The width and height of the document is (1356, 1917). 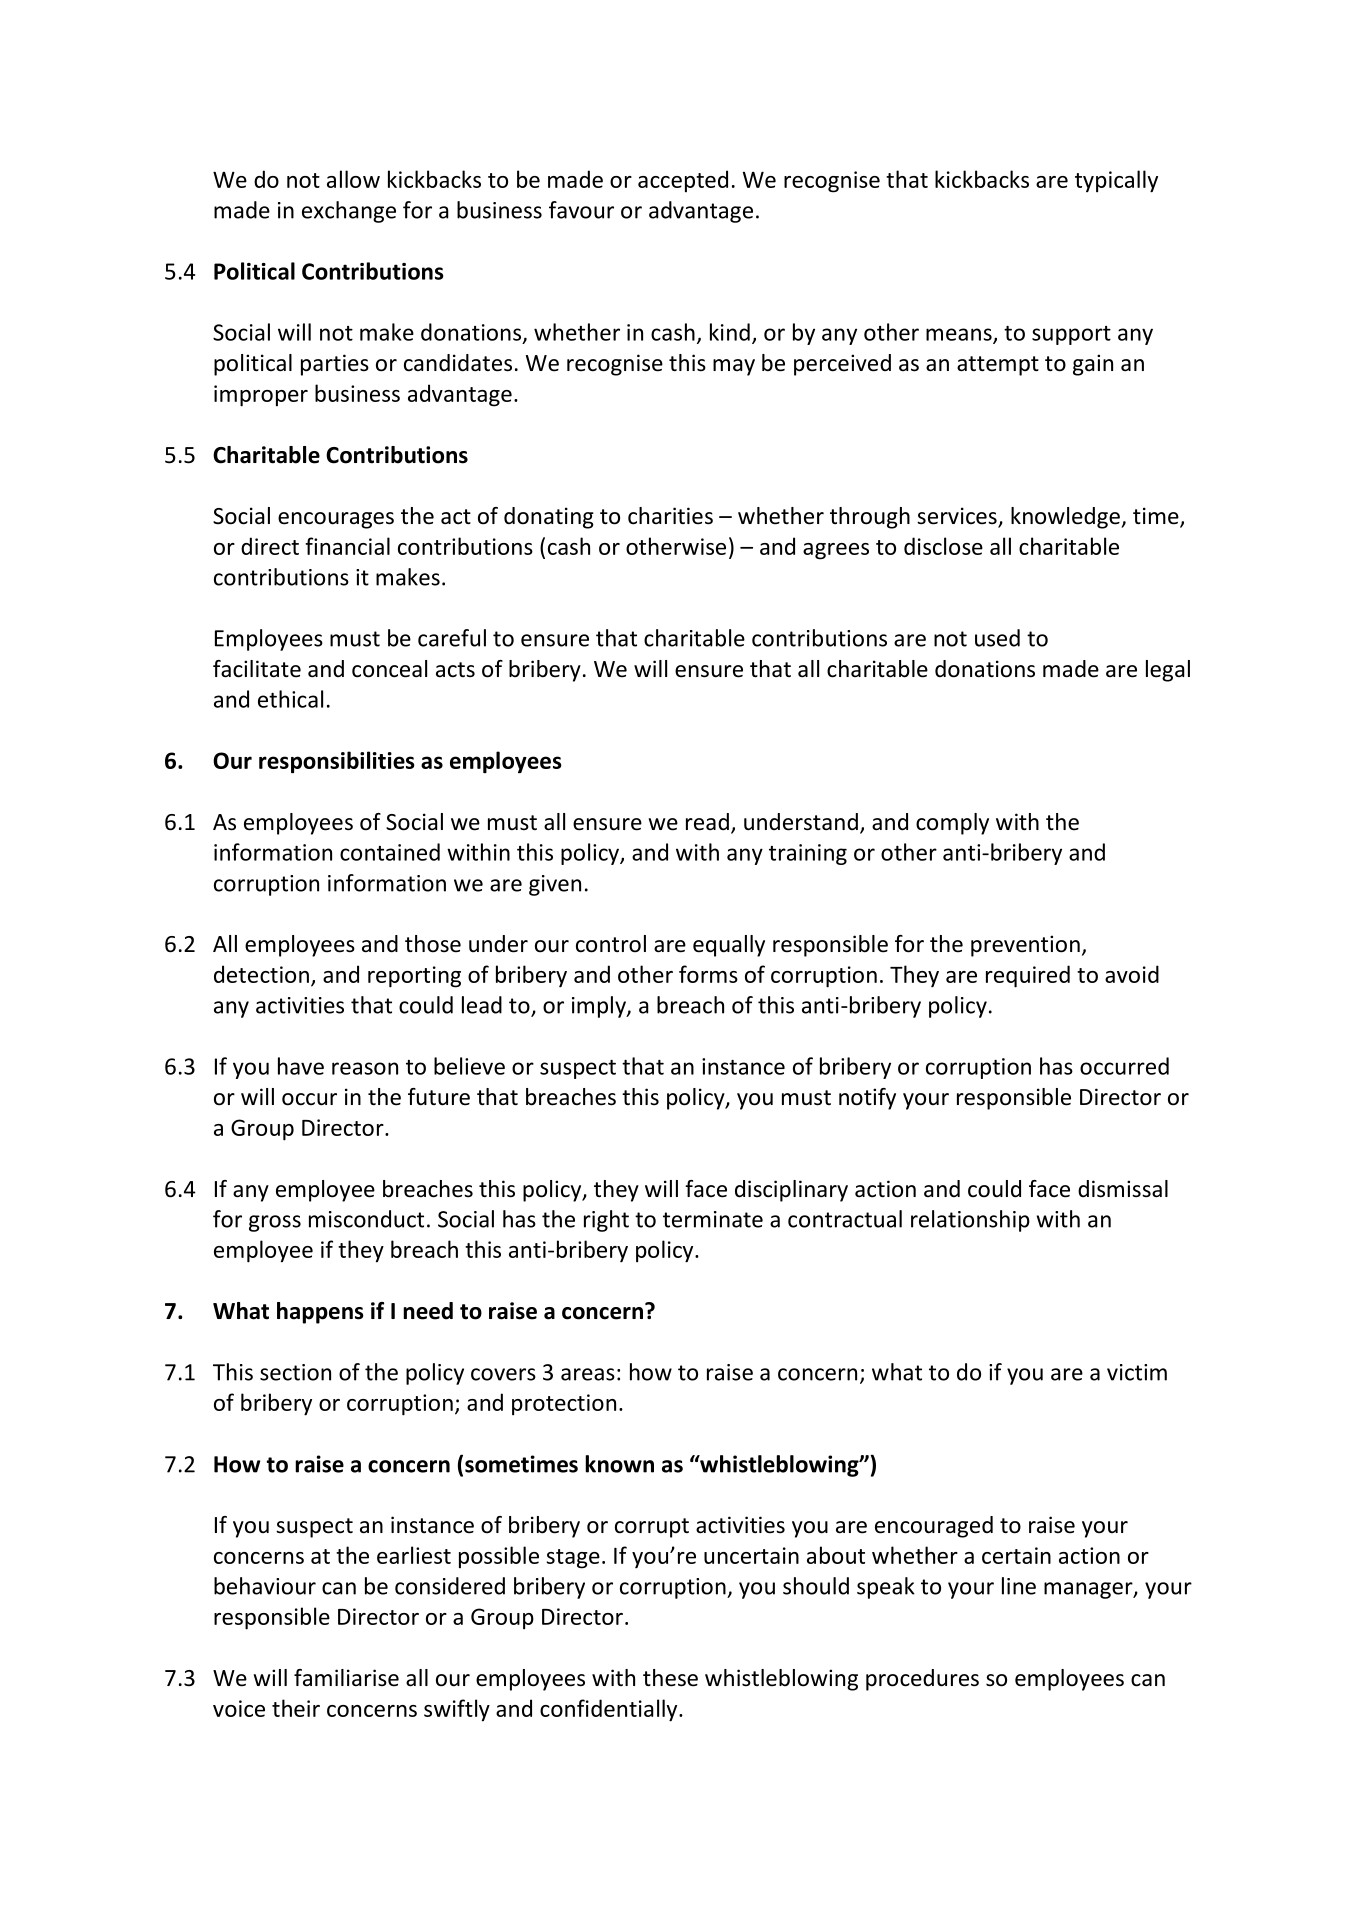 I want to click on victim, so click(x=1137, y=1372).
